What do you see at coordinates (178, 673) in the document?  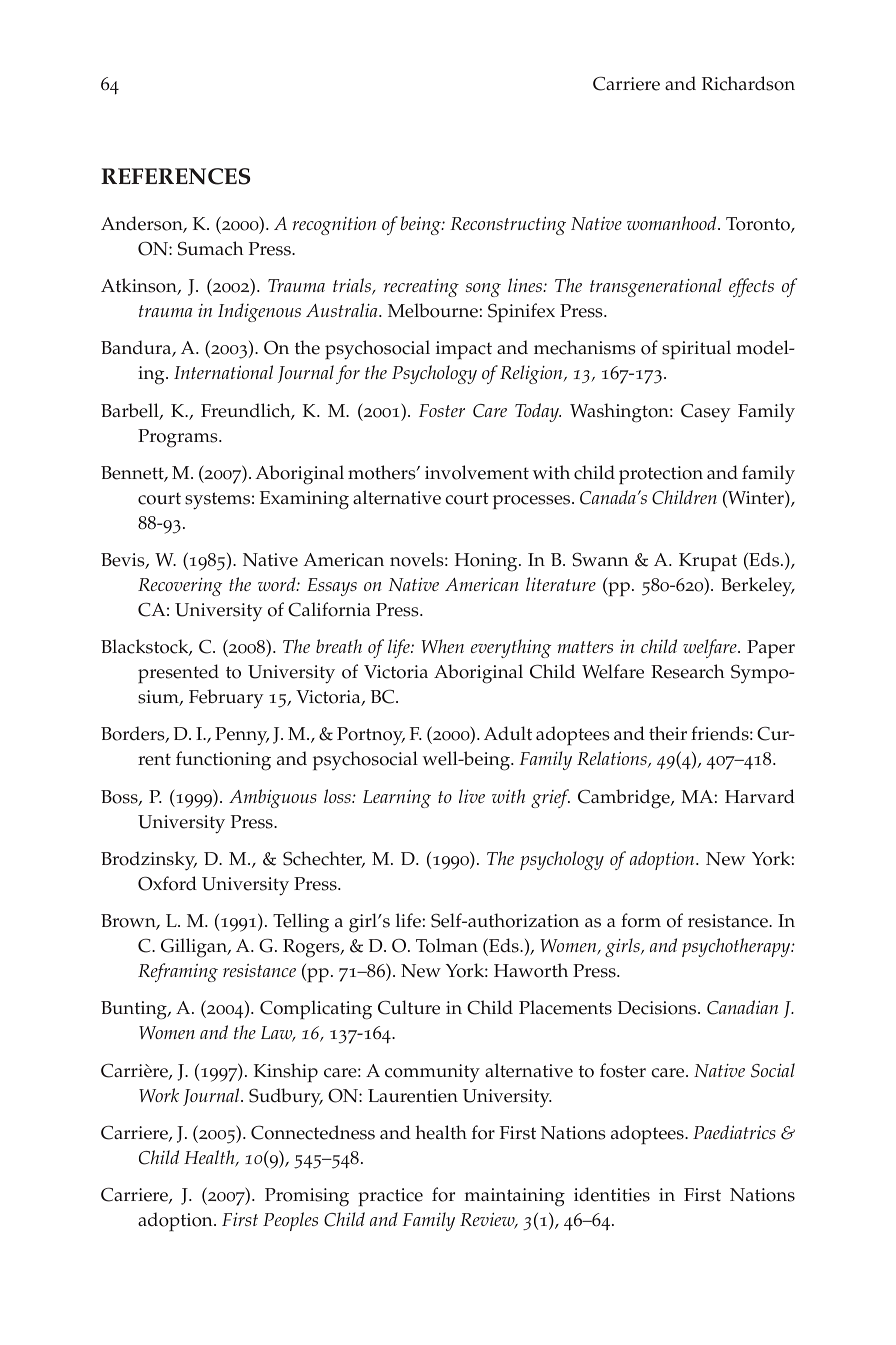 I see `presented` at bounding box center [178, 673].
